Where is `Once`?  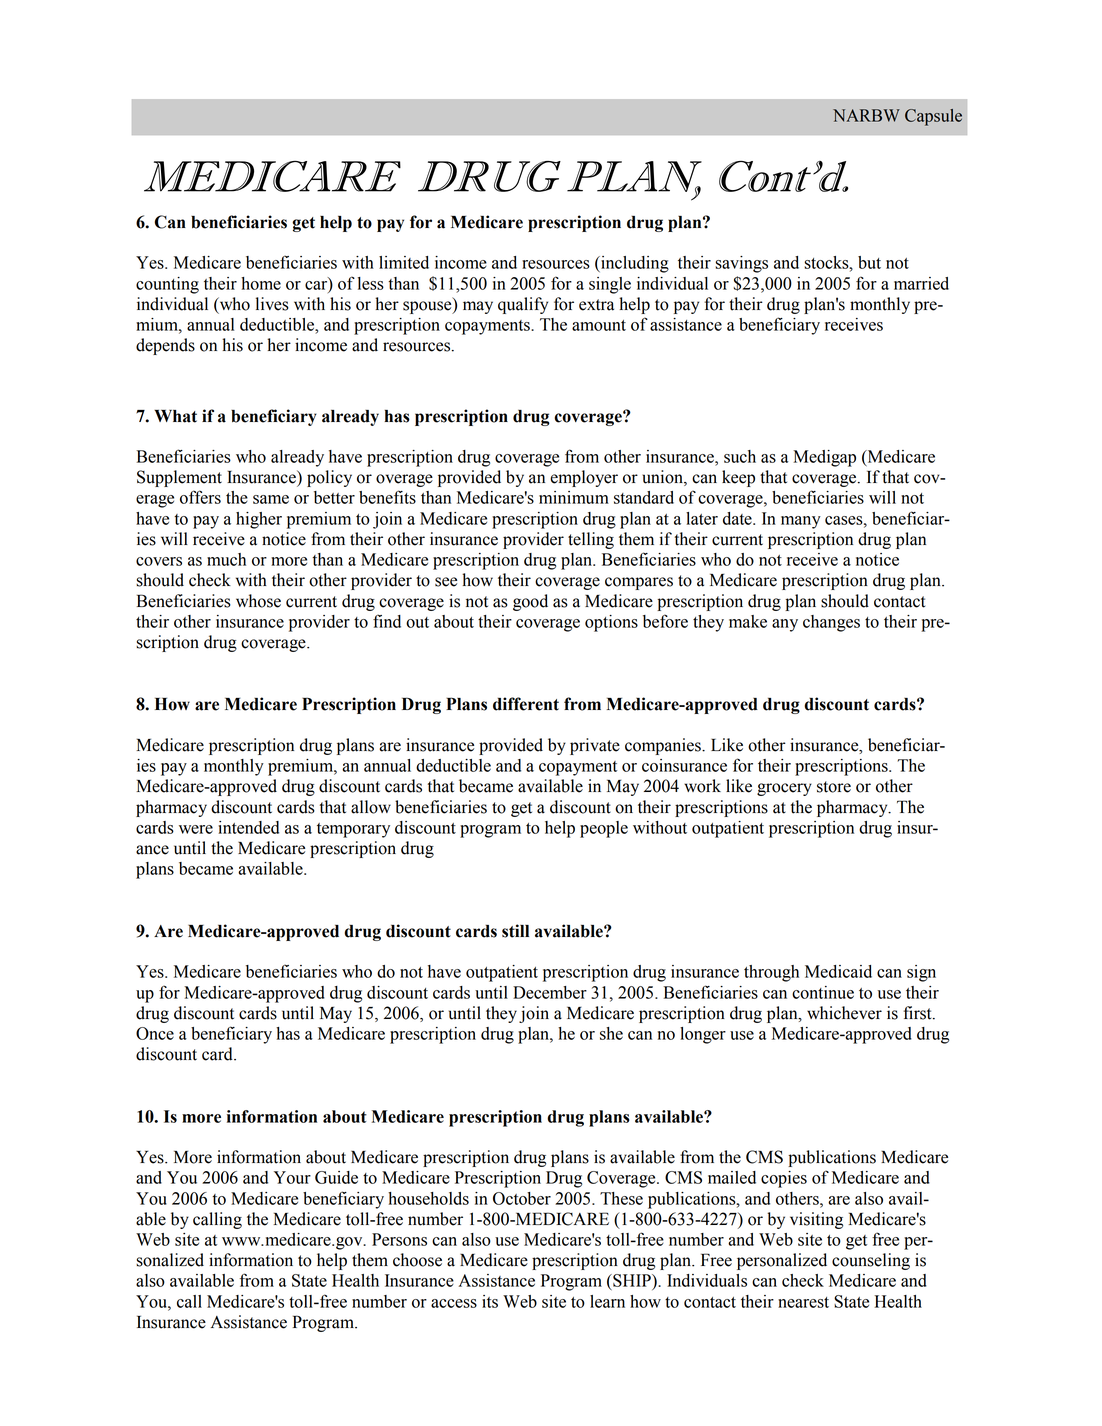 Once is located at coordinates (155, 1033).
